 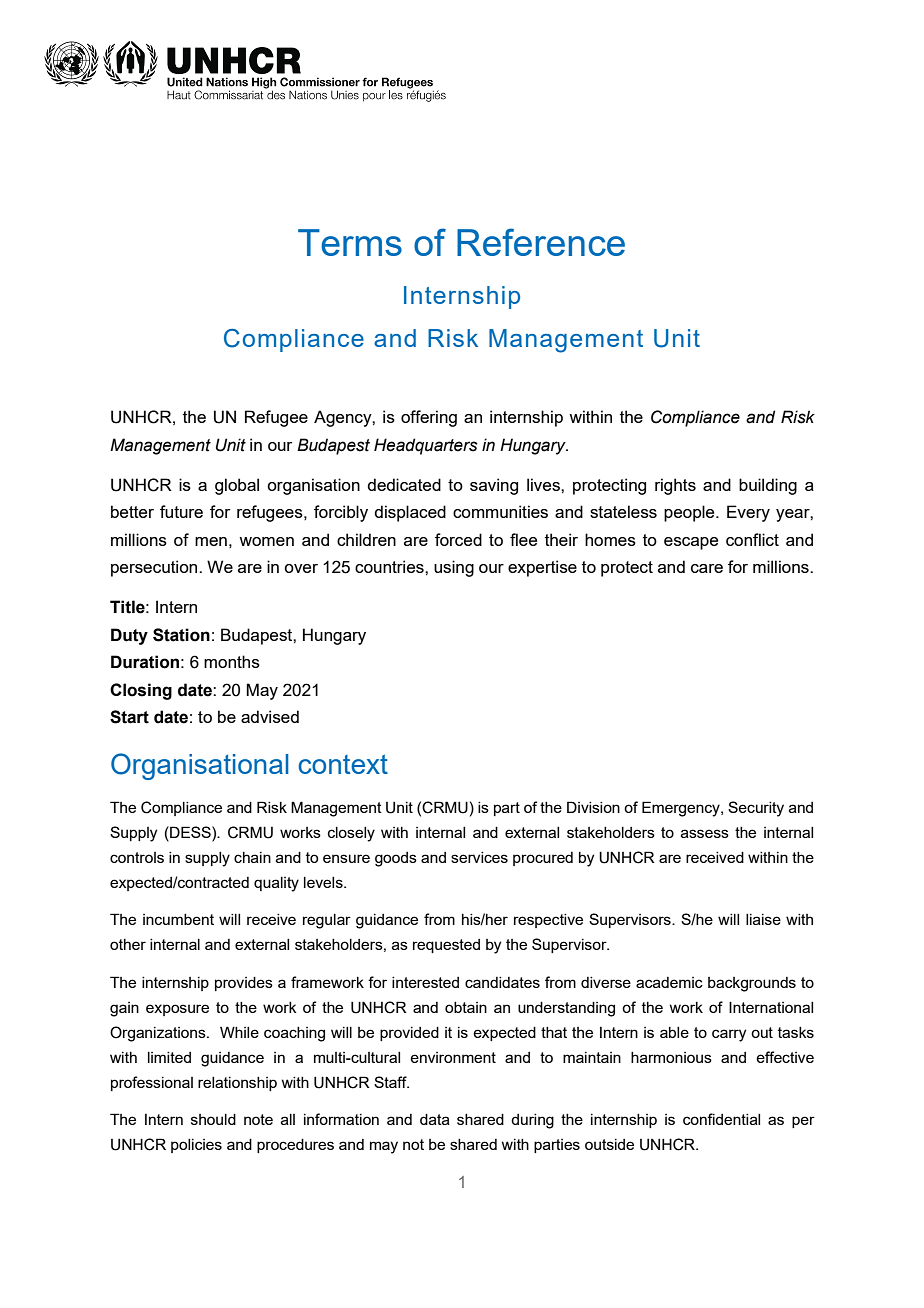 What do you see at coordinates (213, 1119) in the image?
I see `should` at bounding box center [213, 1119].
